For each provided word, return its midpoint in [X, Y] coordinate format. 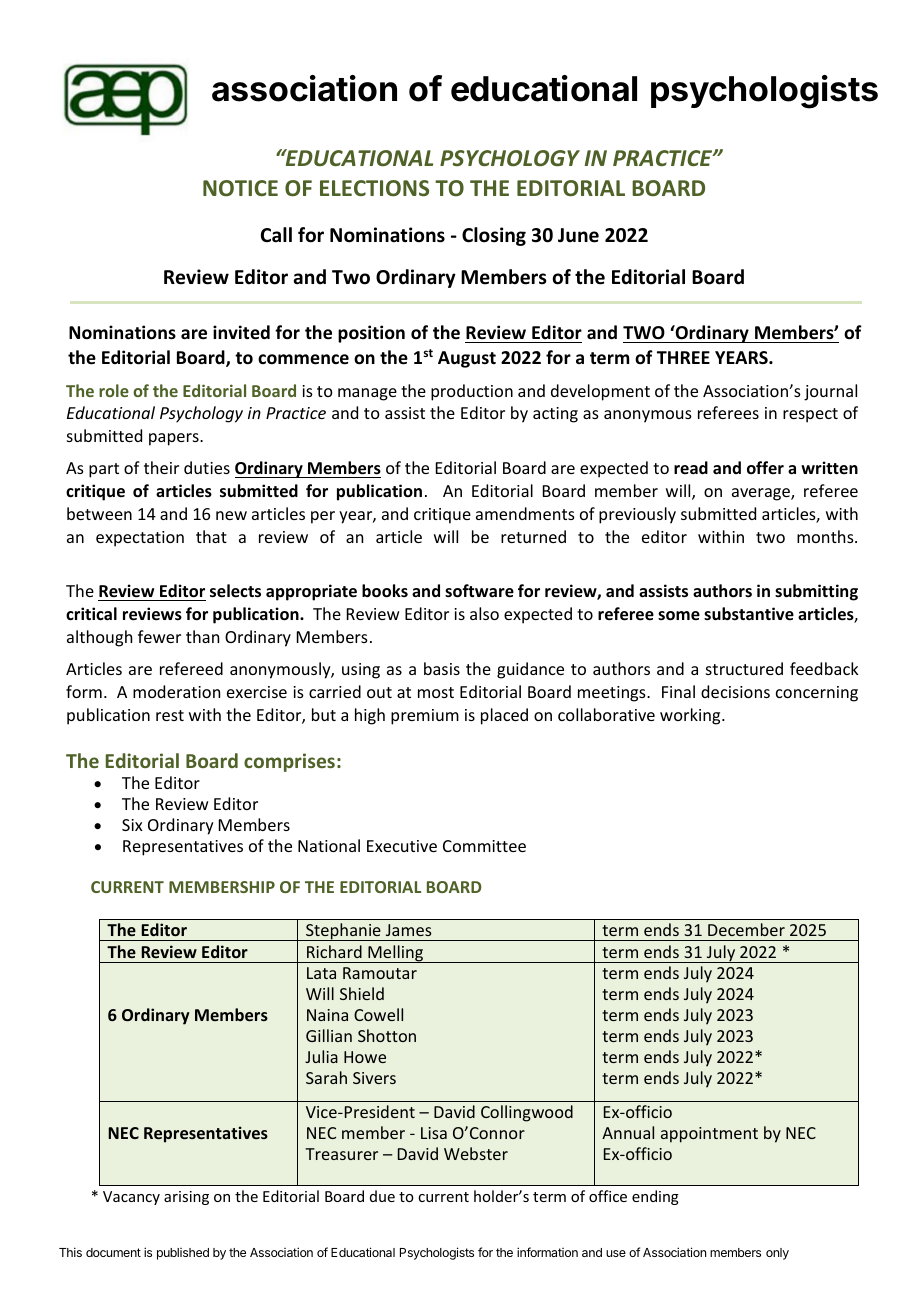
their [161, 467]
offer [765, 467]
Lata [321, 973]
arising [186, 1198]
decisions [735, 691]
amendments [525, 513]
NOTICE [240, 188]
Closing [494, 236]
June [578, 235]
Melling [396, 954]
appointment [709, 1135]
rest [170, 715]
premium [425, 717]
